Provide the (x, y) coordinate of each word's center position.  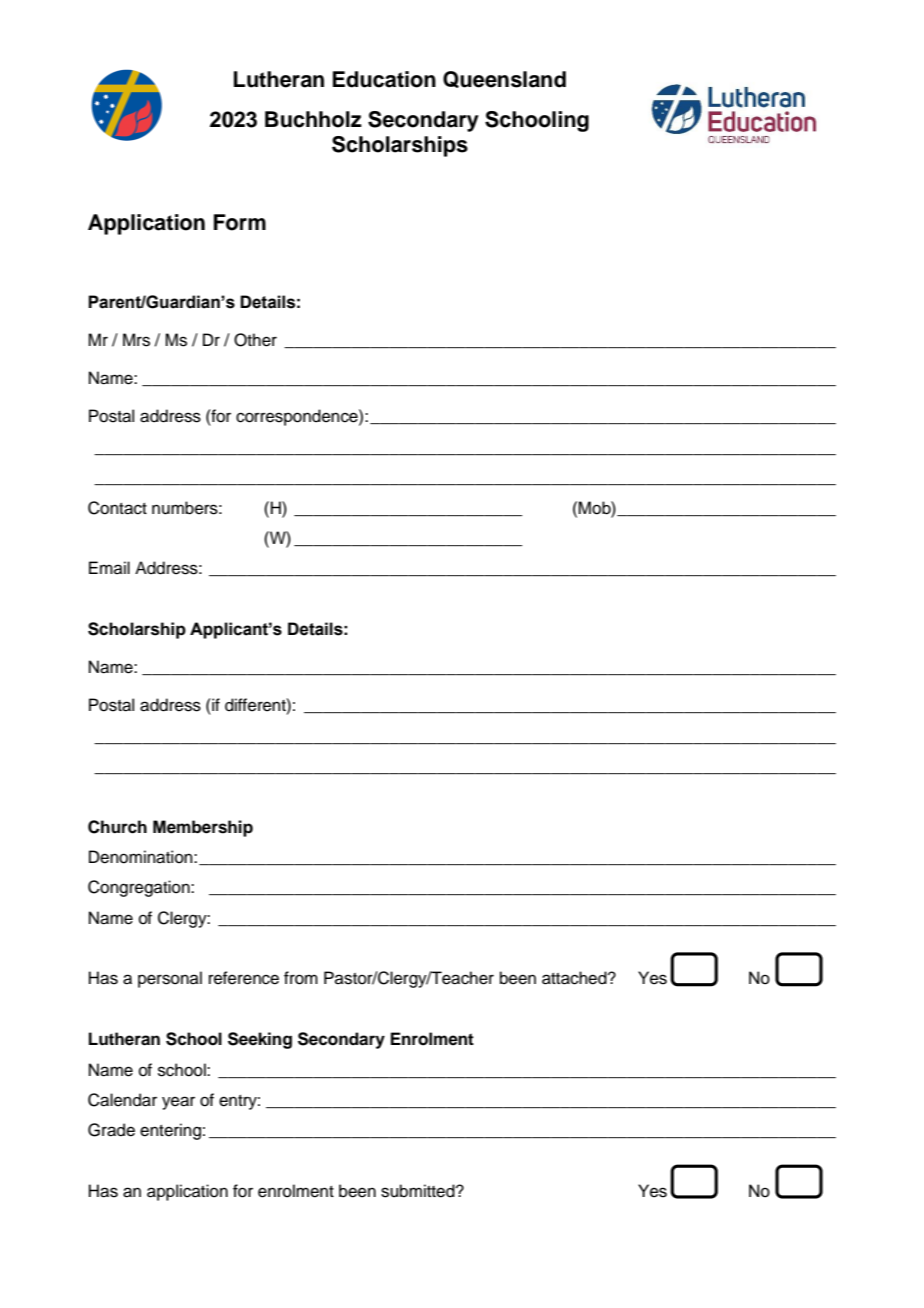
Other (255, 340)
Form (240, 222)
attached (575, 978)
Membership (203, 828)
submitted (419, 1191)
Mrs (136, 340)
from (301, 978)
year (178, 1103)
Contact (117, 508)
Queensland (504, 79)
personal (170, 979)
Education (384, 79)
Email (109, 567)
